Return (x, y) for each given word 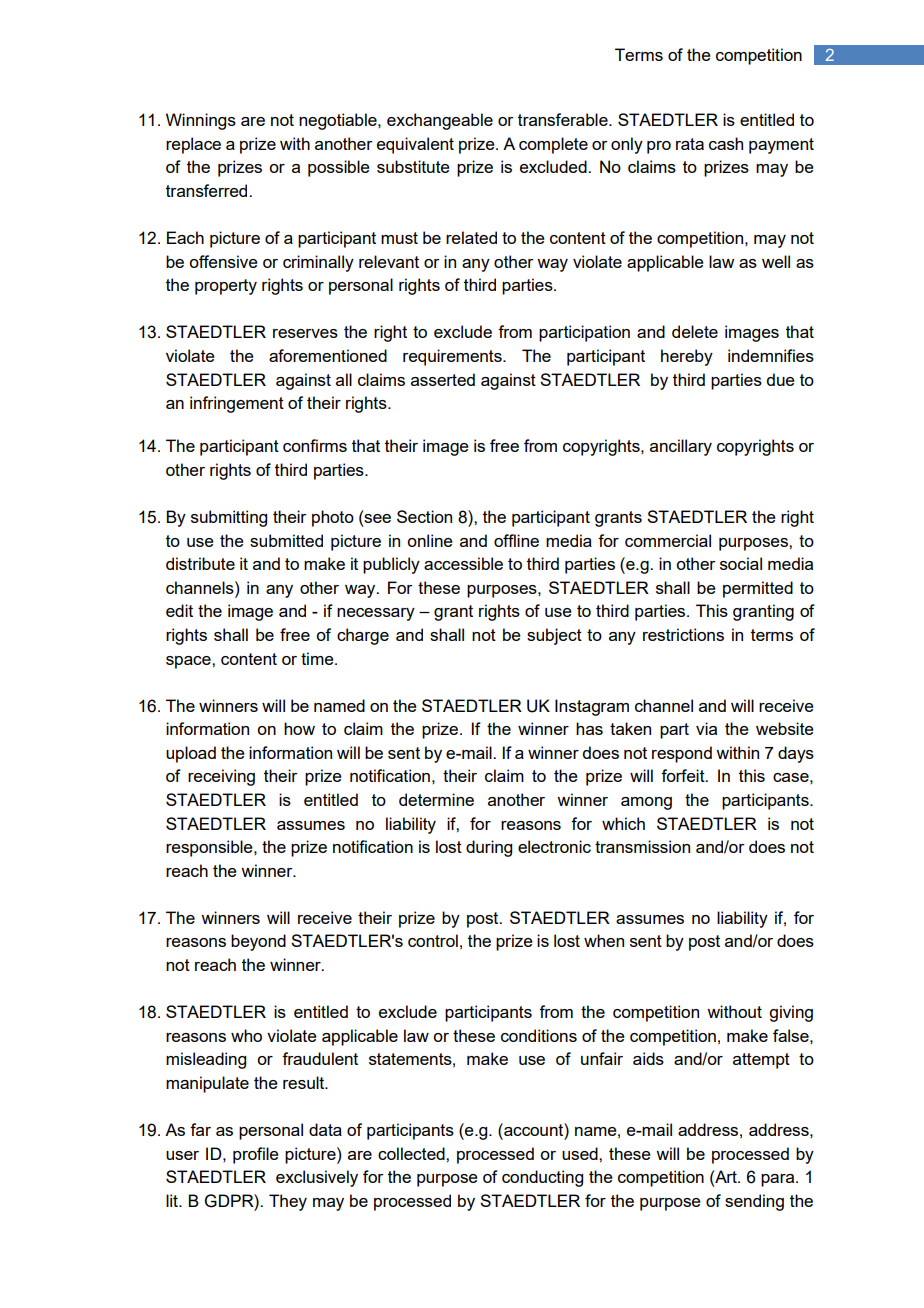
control (433, 940)
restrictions (683, 634)
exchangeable (440, 121)
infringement (237, 404)
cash (726, 143)
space (189, 662)
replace (193, 145)
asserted (443, 379)
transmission (642, 846)
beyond (258, 942)
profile (256, 1155)
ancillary (681, 447)
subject (554, 636)
